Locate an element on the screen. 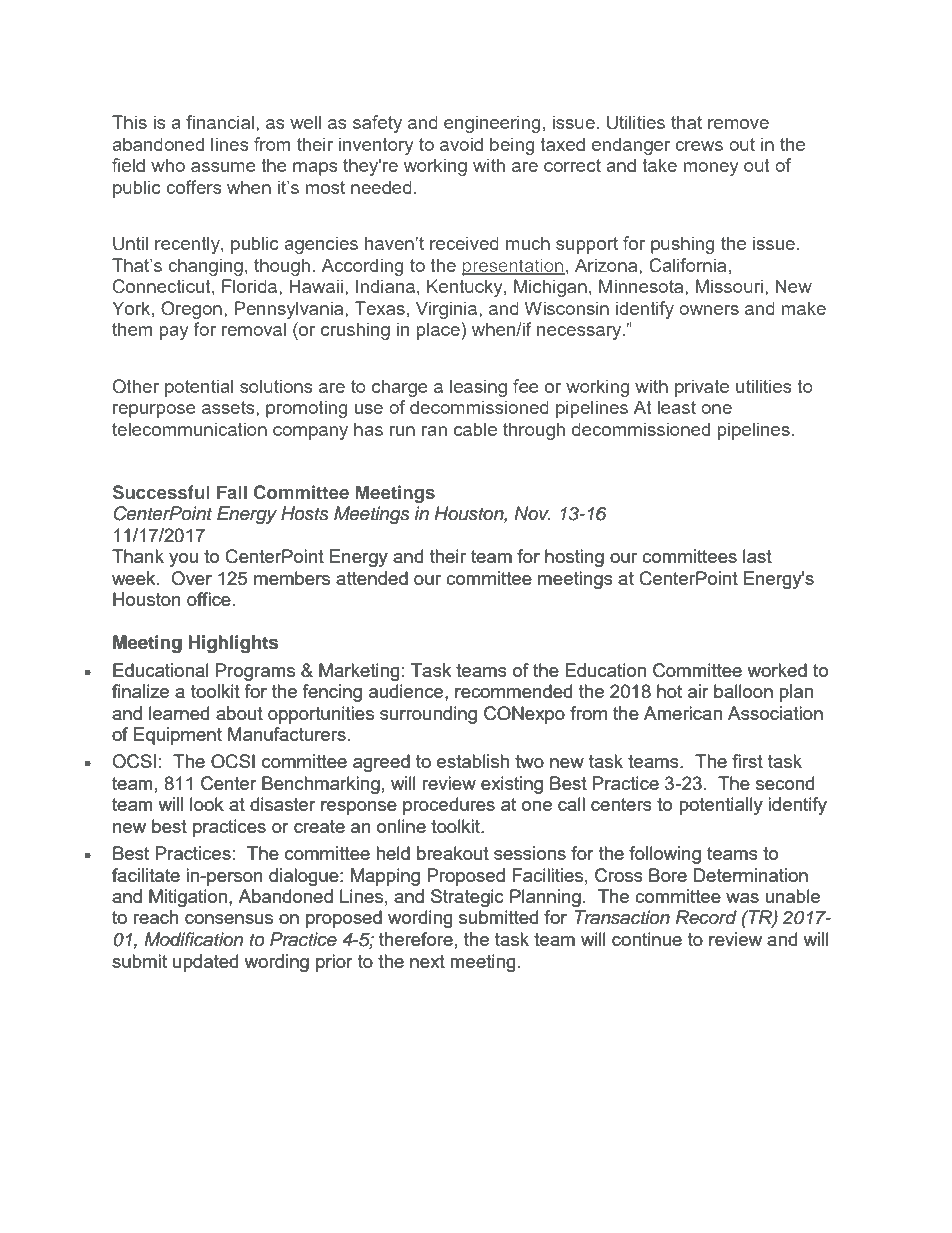  Nov is located at coordinates (532, 513).
